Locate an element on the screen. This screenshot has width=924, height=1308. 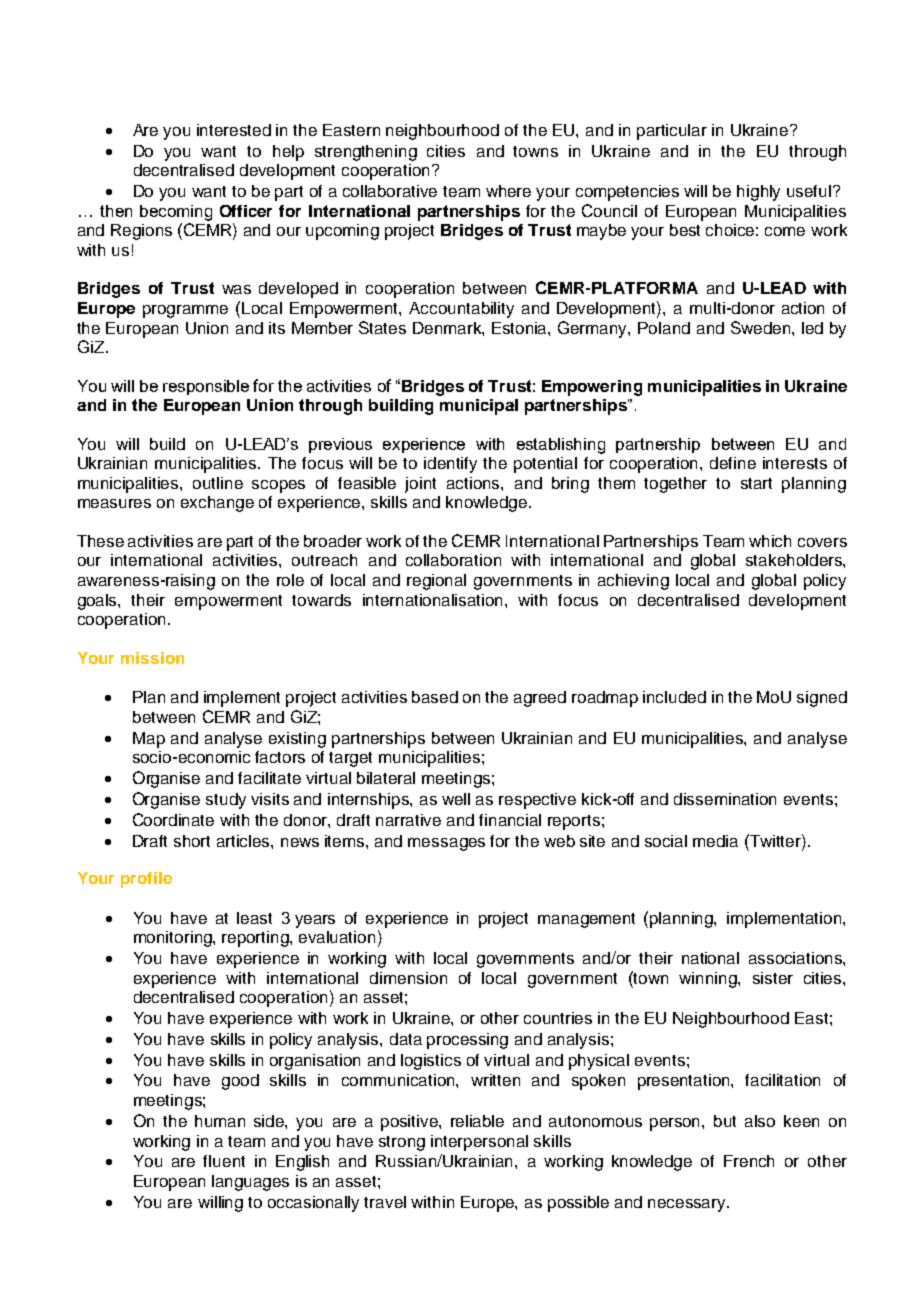
included is located at coordinates (674, 697).
